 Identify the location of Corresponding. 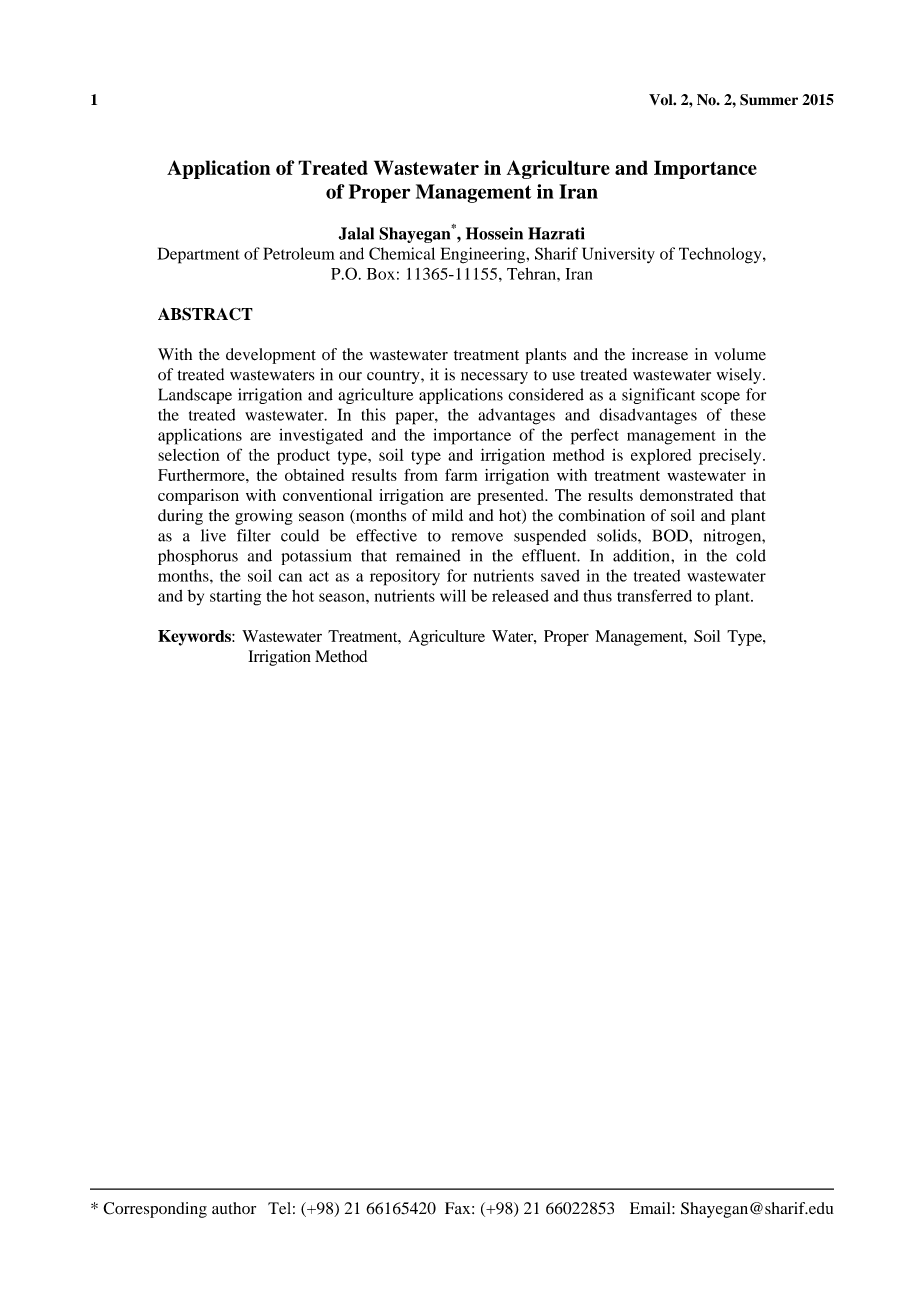
(155, 1210).
